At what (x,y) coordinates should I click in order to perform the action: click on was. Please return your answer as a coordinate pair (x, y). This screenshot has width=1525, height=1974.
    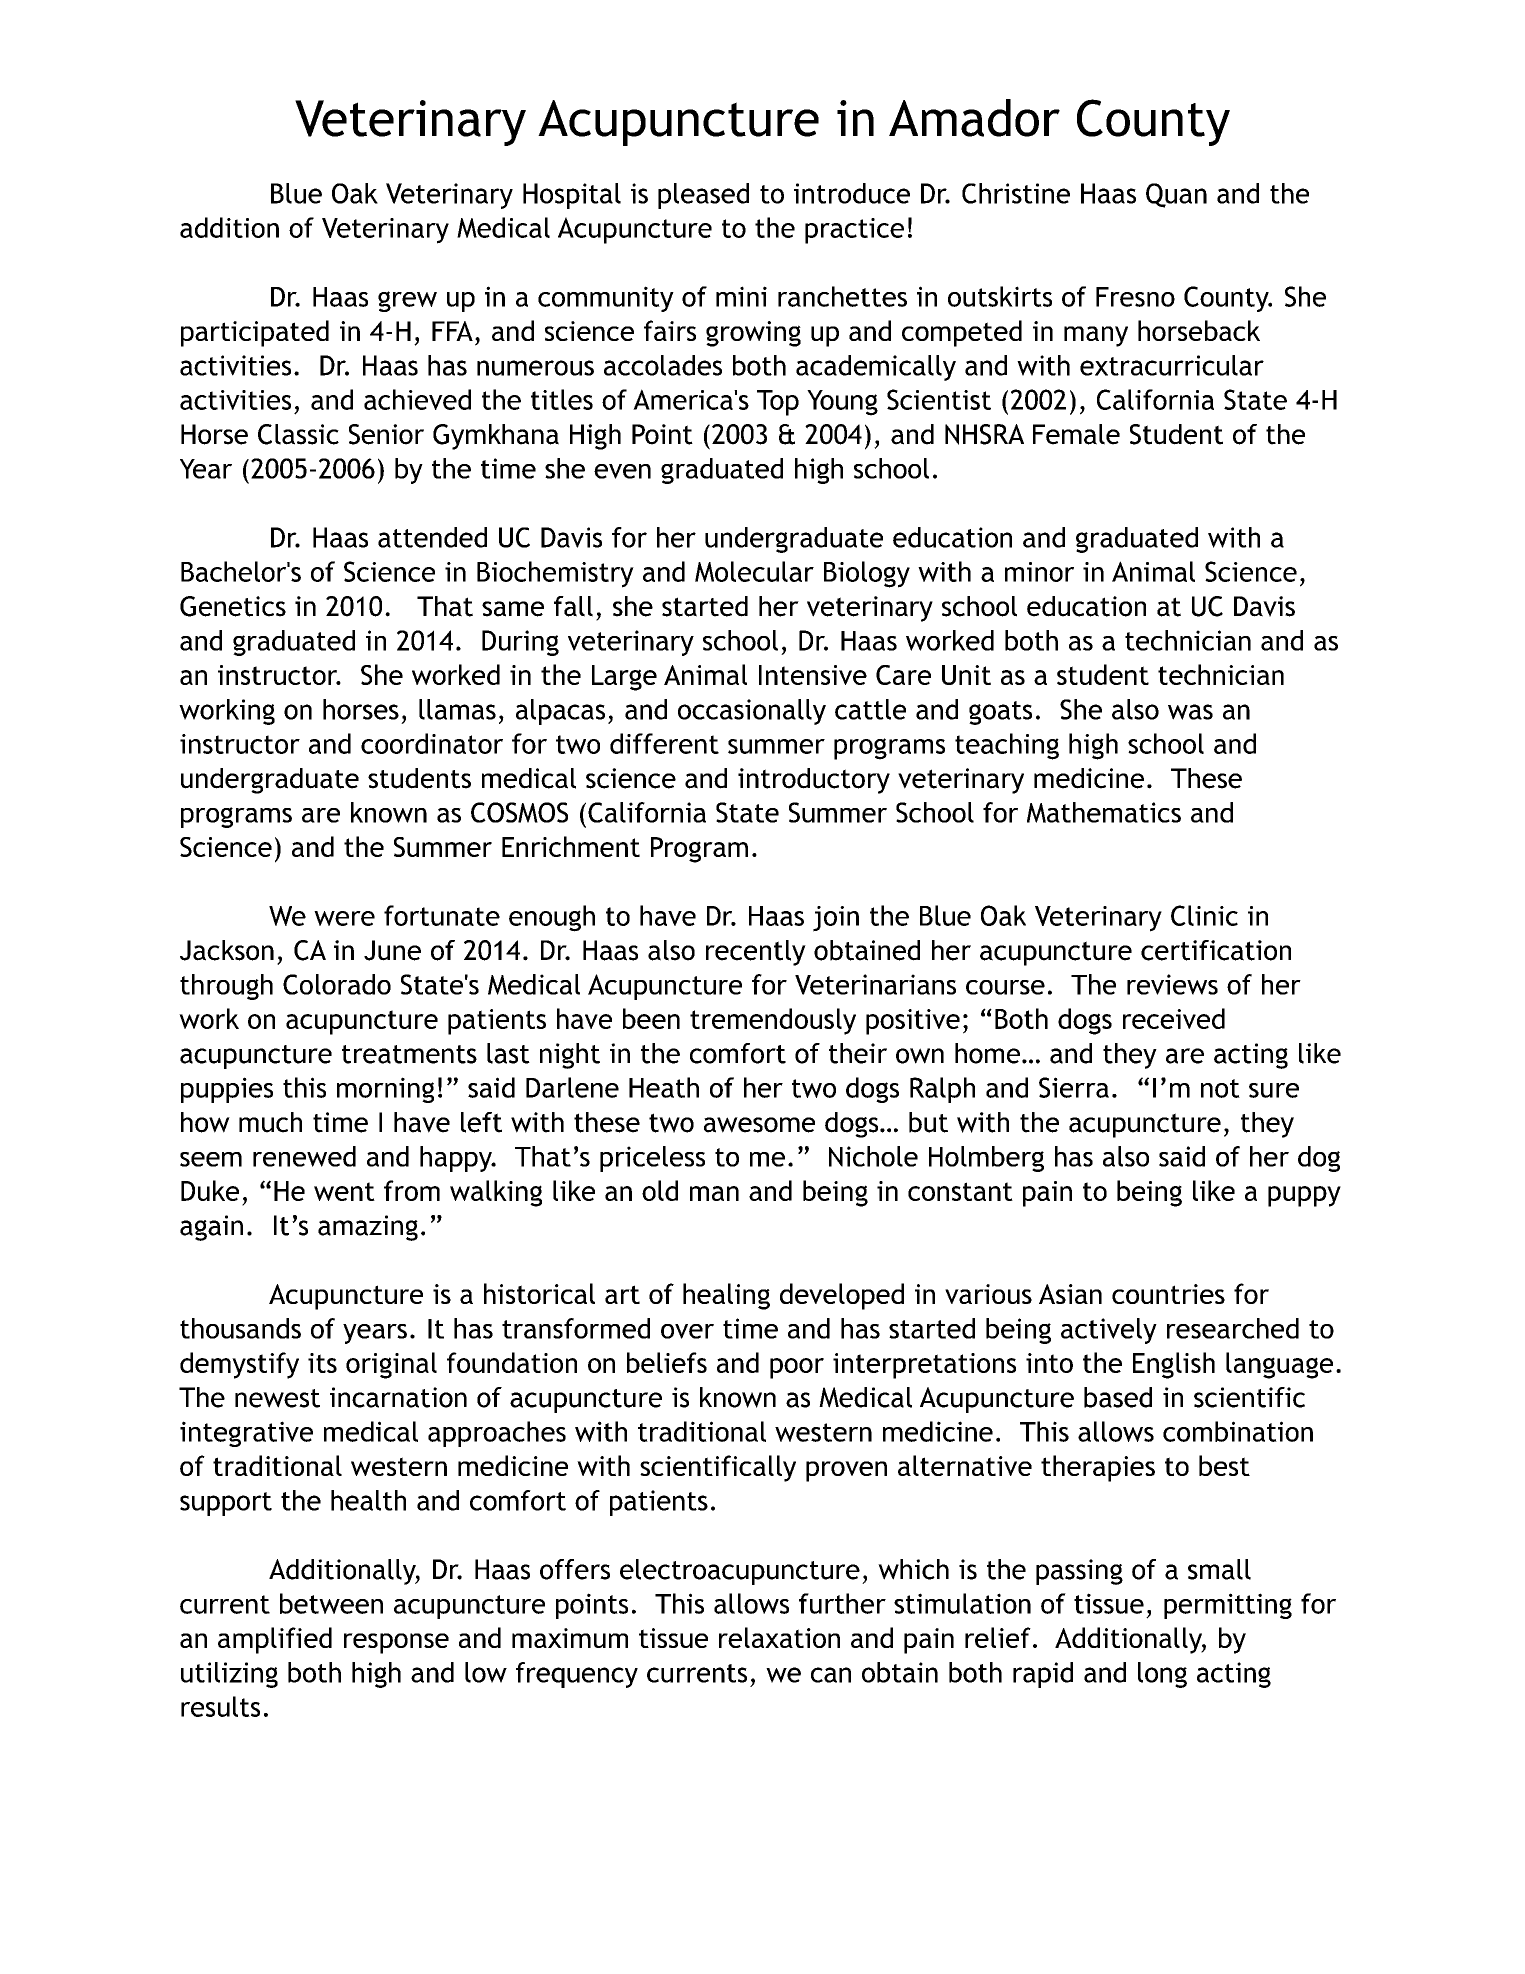
    Looking at the image, I should click on (1190, 712).
